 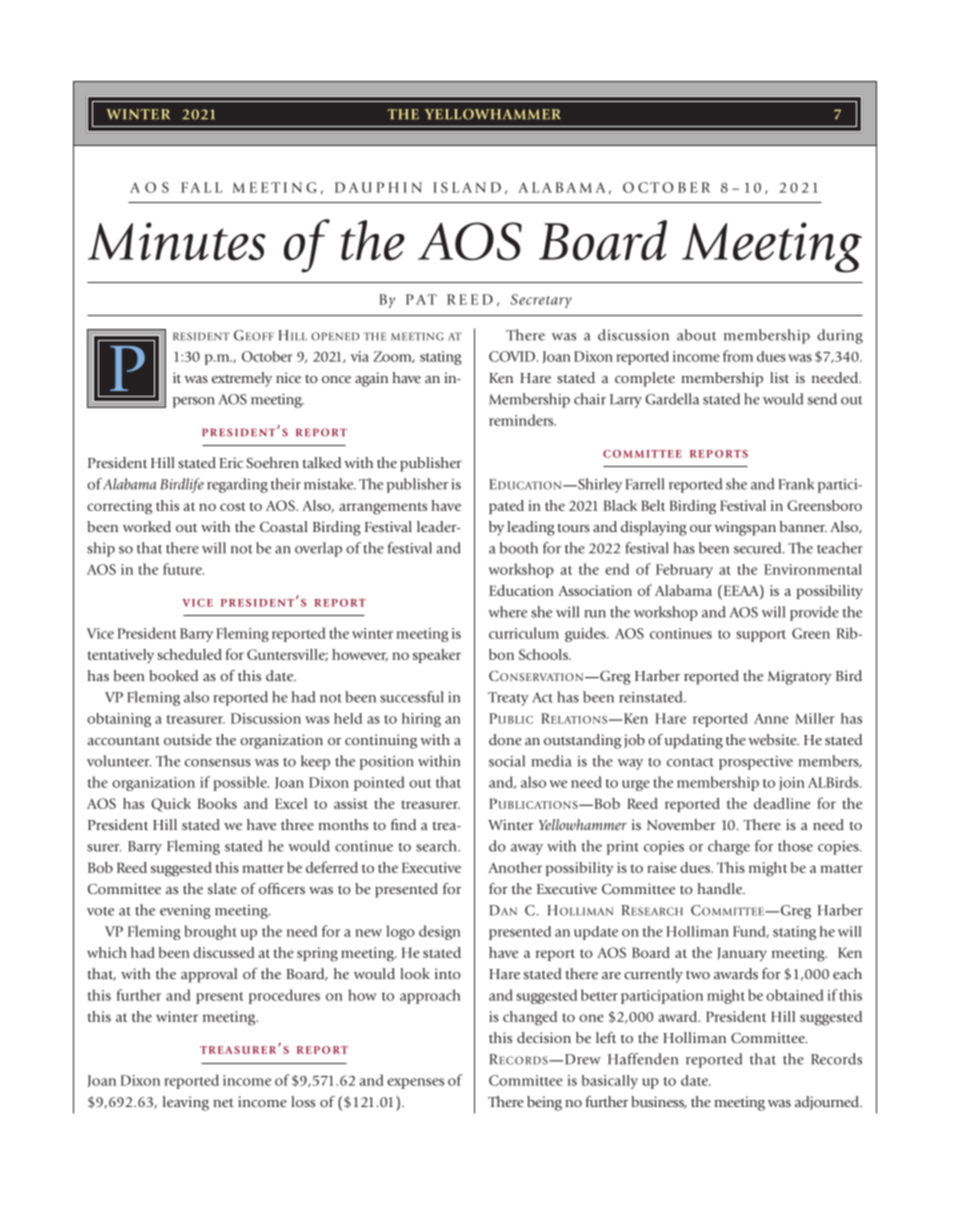 I want to click on reminders, so click(x=522, y=420).
